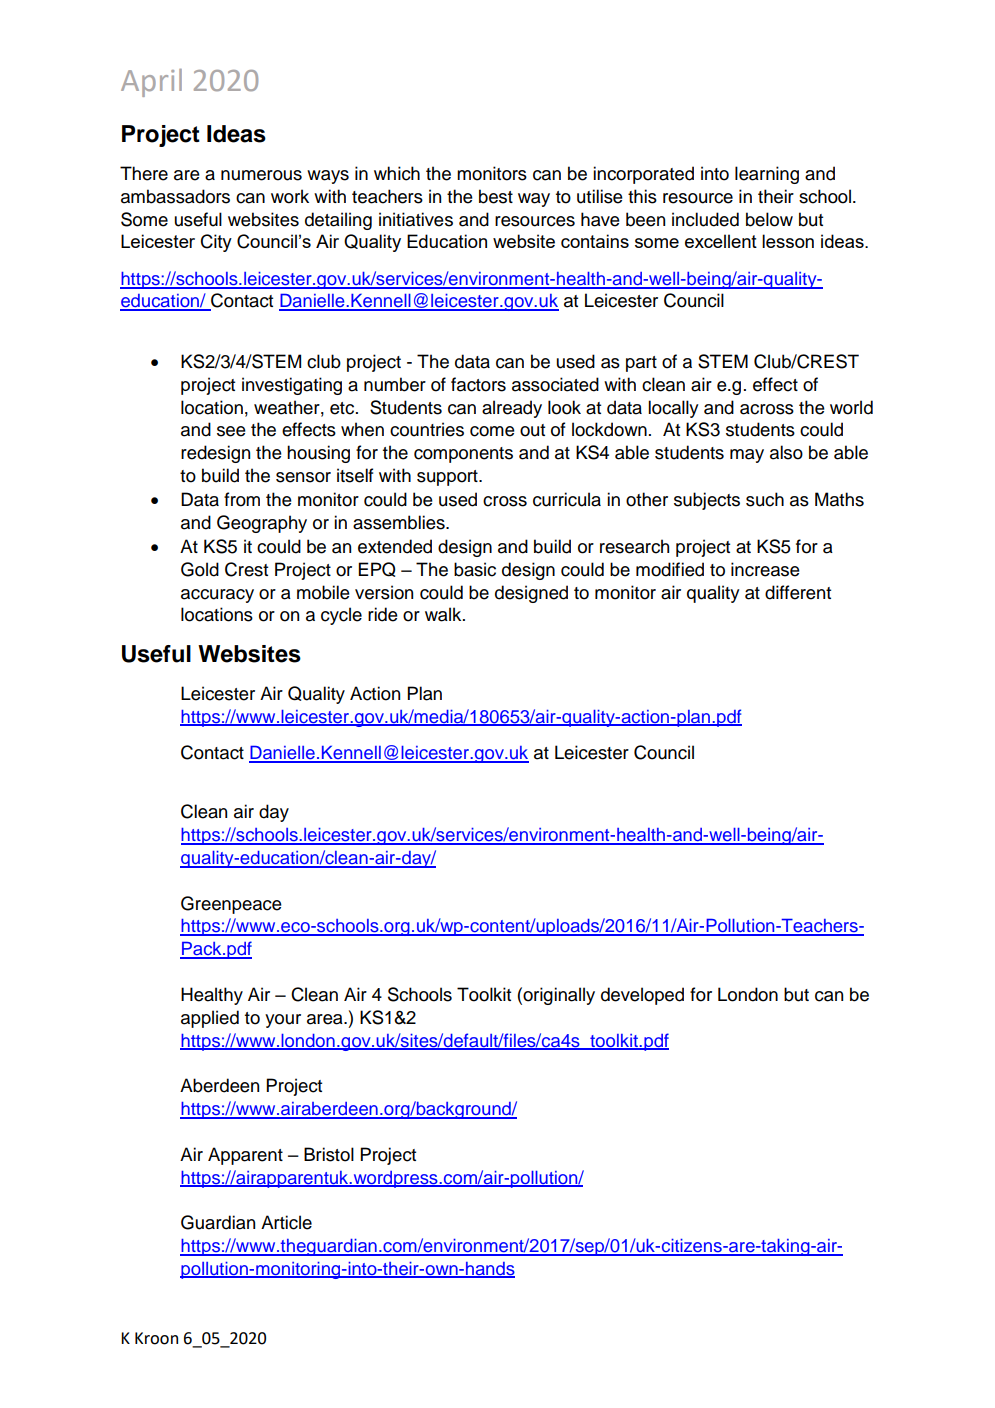 This screenshot has width=995, height=1408. What do you see at coordinates (767, 175) in the screenshot?
I see `learning` at bounding box center [767, 175].
